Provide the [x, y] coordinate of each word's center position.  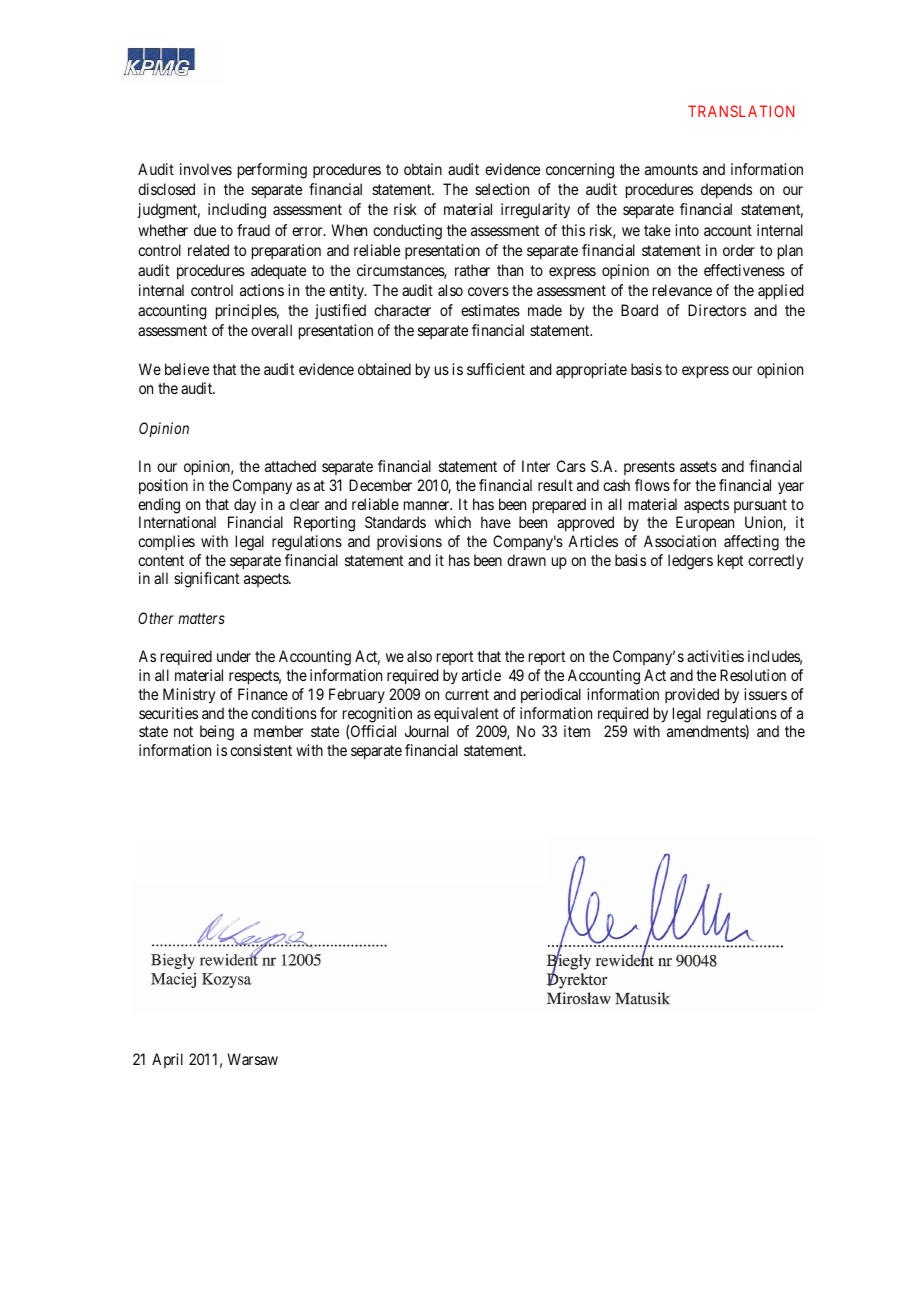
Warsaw [253, 1059]
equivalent [466, 714]
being [217, 733]
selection [502, 189]
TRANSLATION [741, 111]
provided [692, 695]
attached [290, 466]
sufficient [496, 369]
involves [206, 169]
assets [698, 466]
